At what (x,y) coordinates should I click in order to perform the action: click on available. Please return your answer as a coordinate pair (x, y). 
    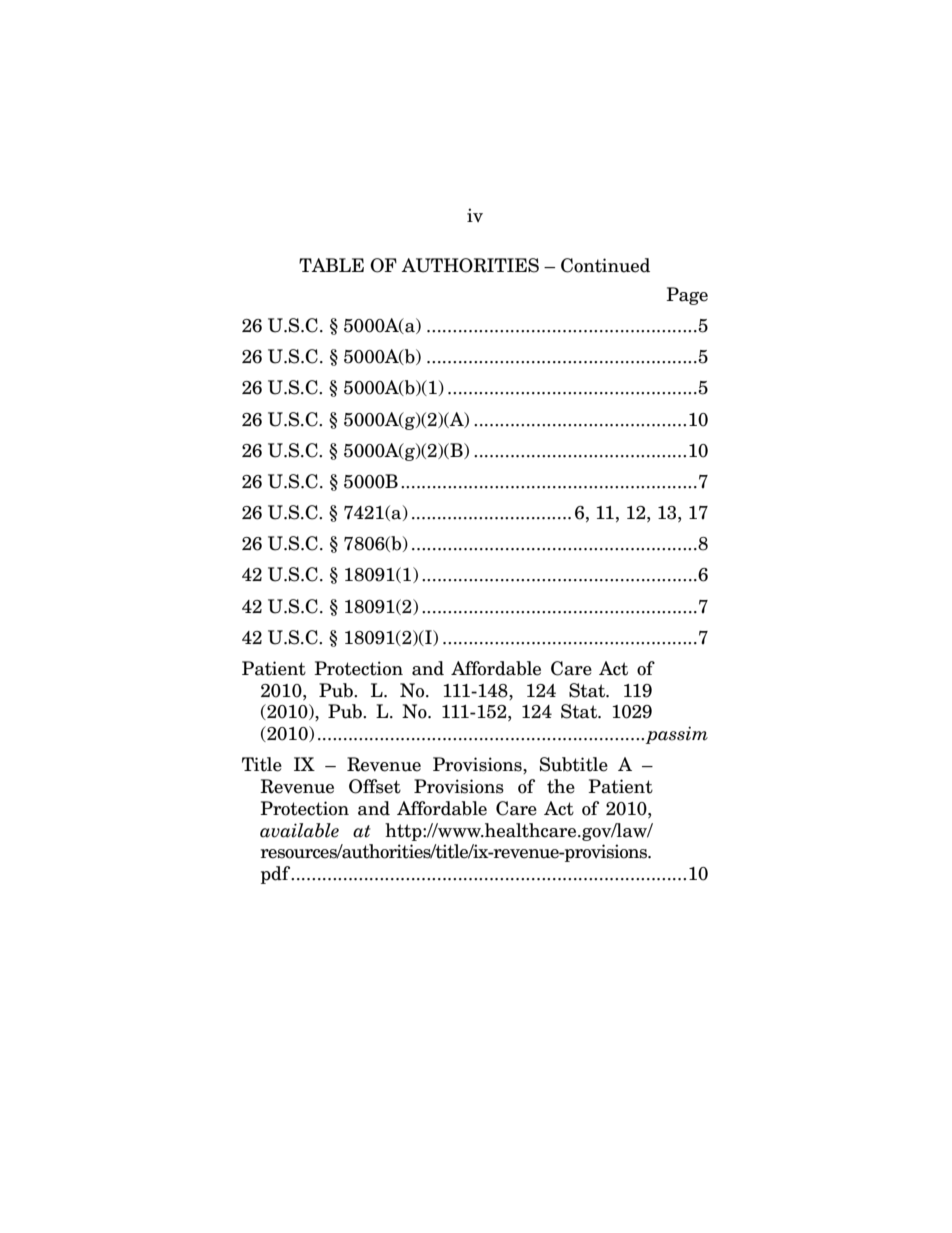
    Looking at the image, I should click on (299, 830).
